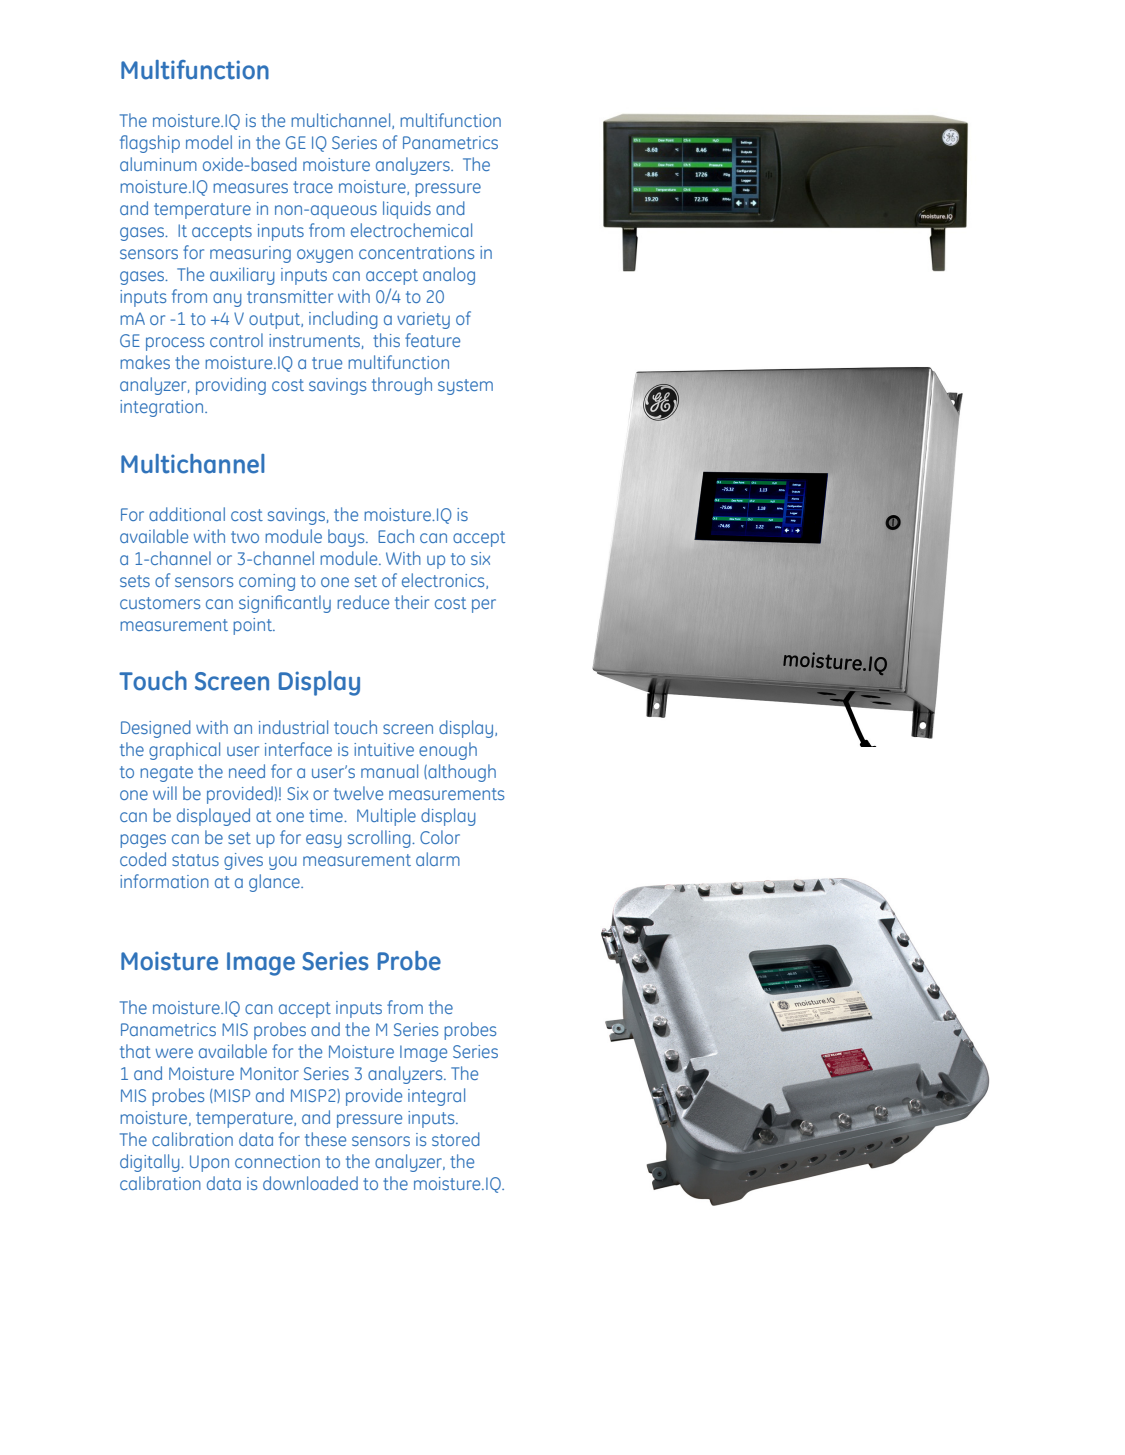 The width and height of the image is (1125, 1455). I want to click on liquids, so click(407, 210).
